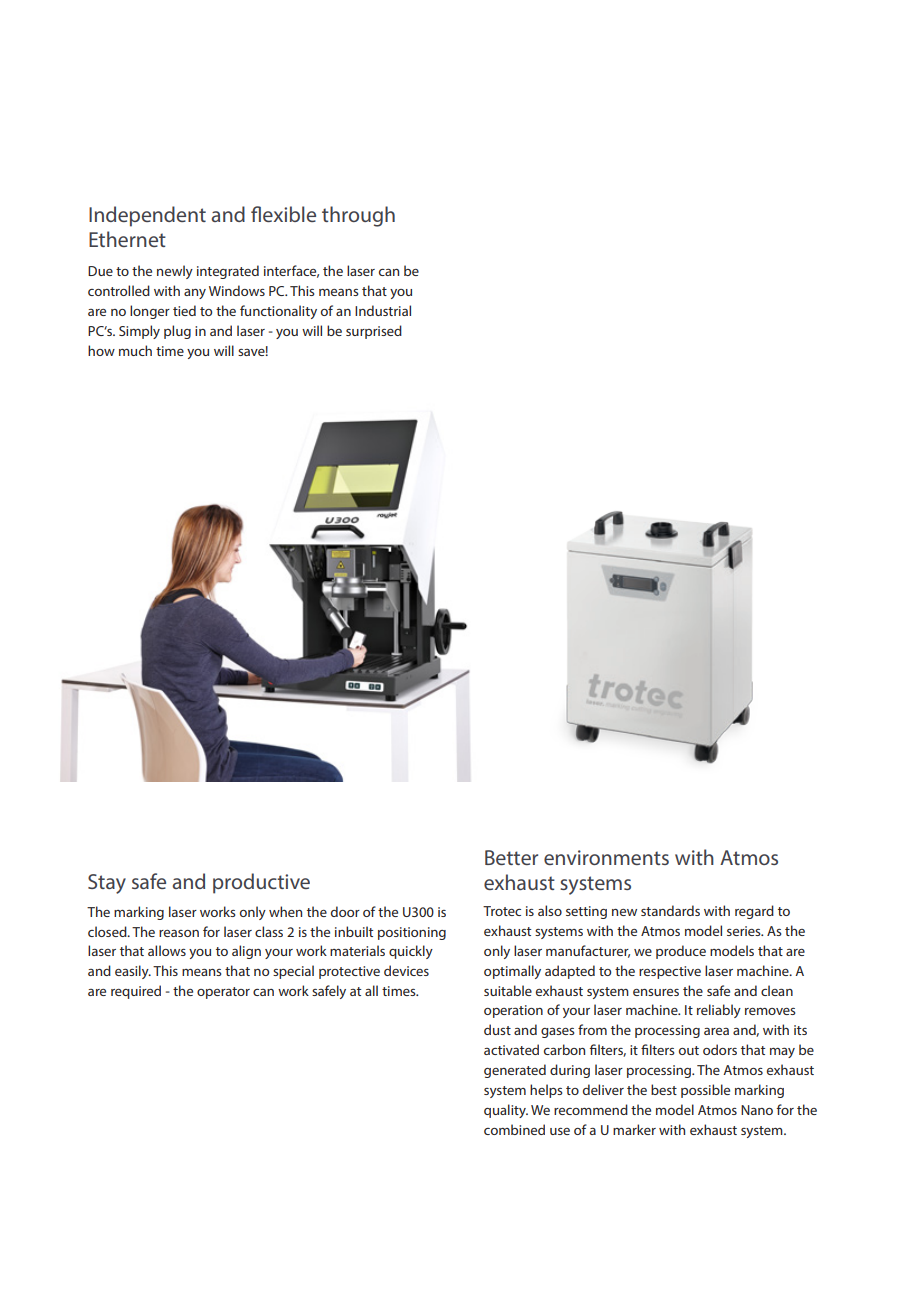  Describe the element at coordinates (358, 216) in the page. I see `through` at that location.
